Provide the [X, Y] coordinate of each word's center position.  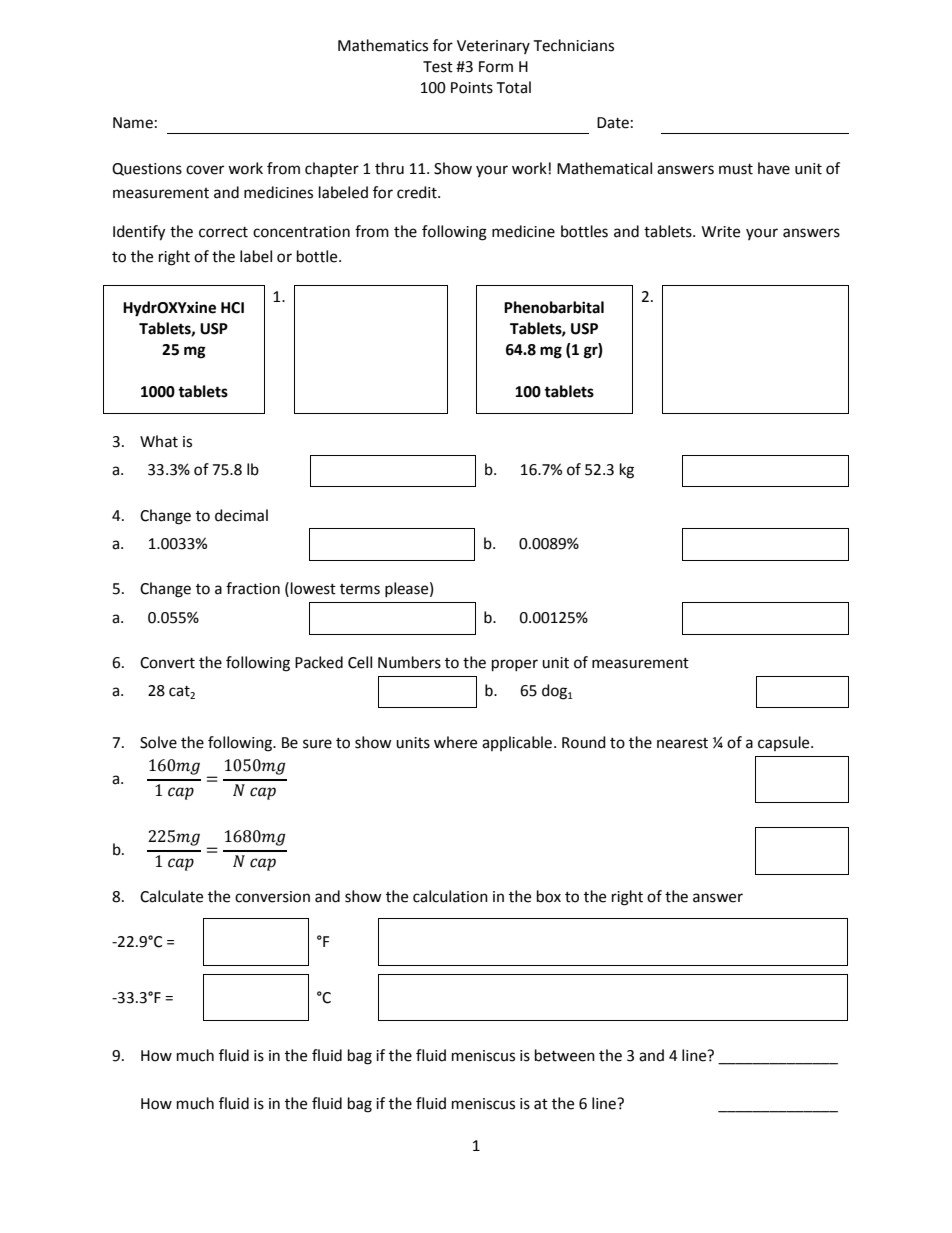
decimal [241, 515]
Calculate [171, 896]
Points [472, 88]
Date [613, 123]
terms [360, 589]
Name [133, 123]
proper [515, 665]
